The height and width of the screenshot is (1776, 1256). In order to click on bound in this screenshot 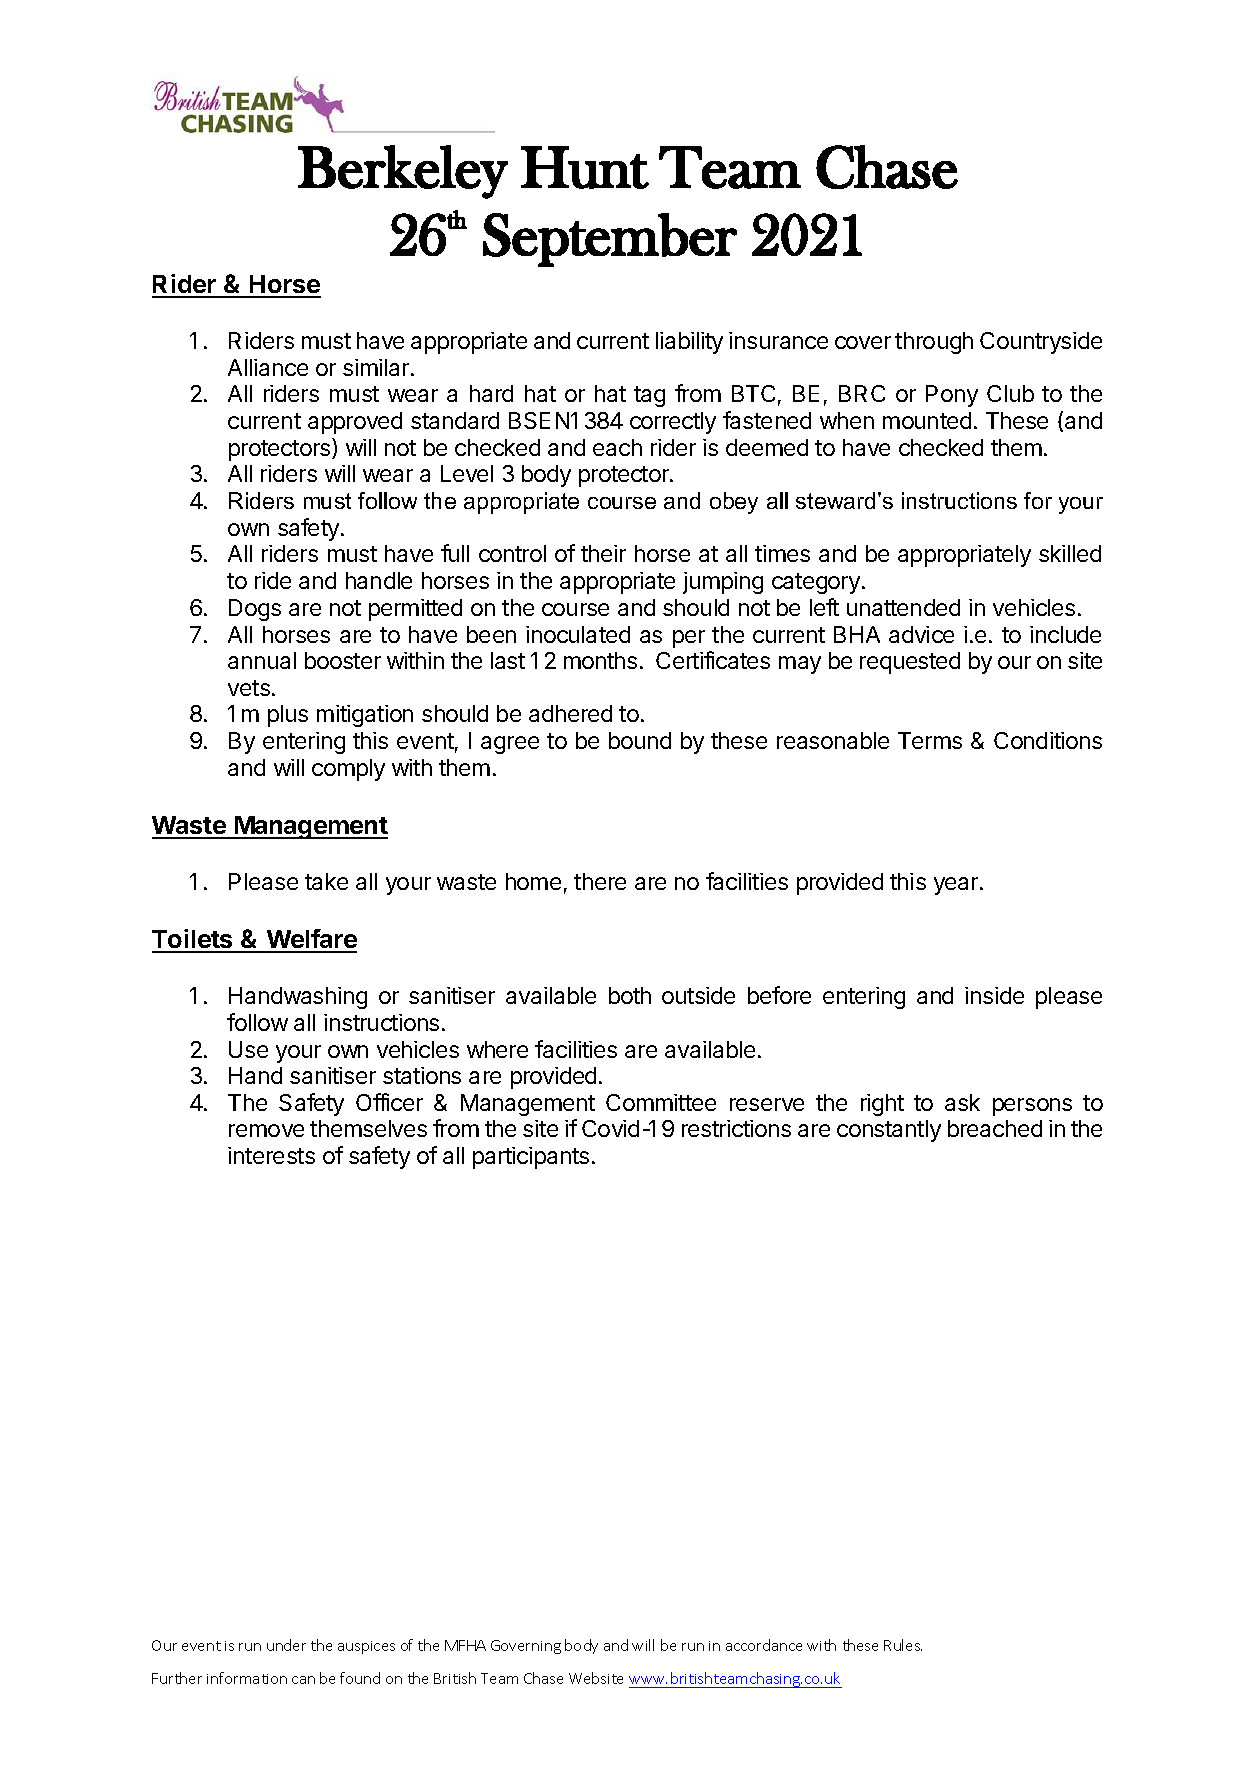, I will do `click(640, 740)`.
